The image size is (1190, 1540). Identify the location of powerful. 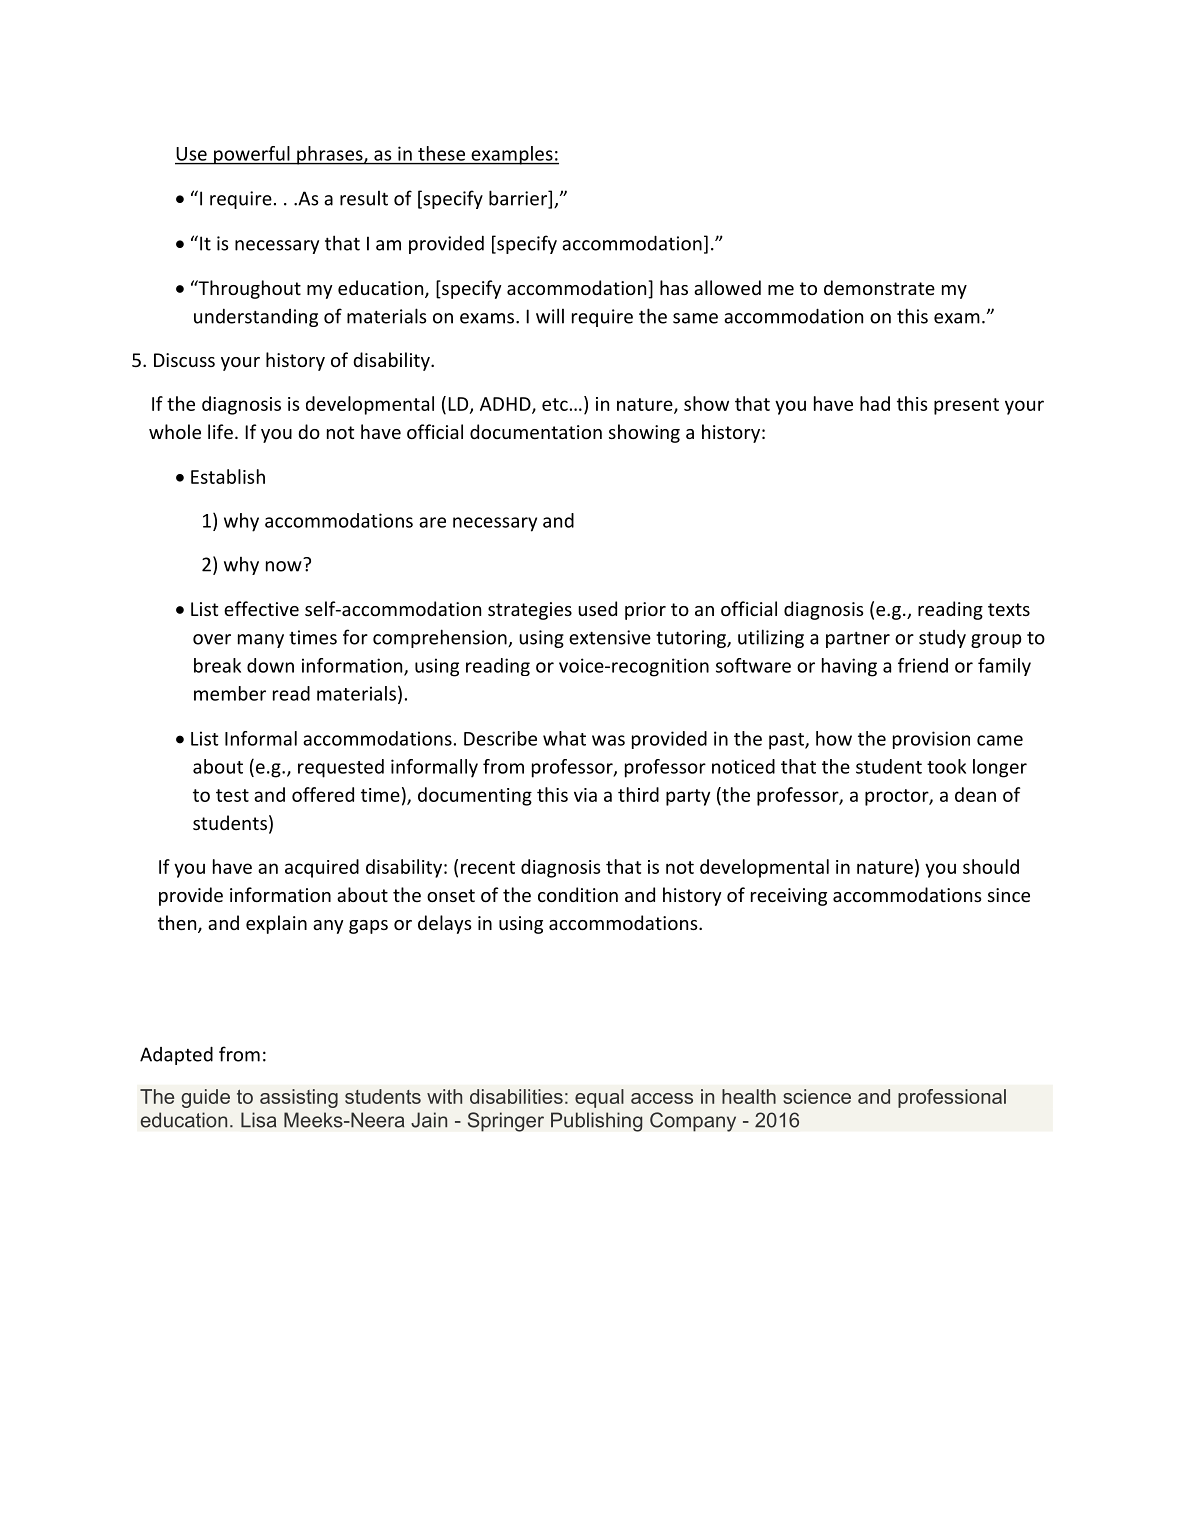
(252, 155).
